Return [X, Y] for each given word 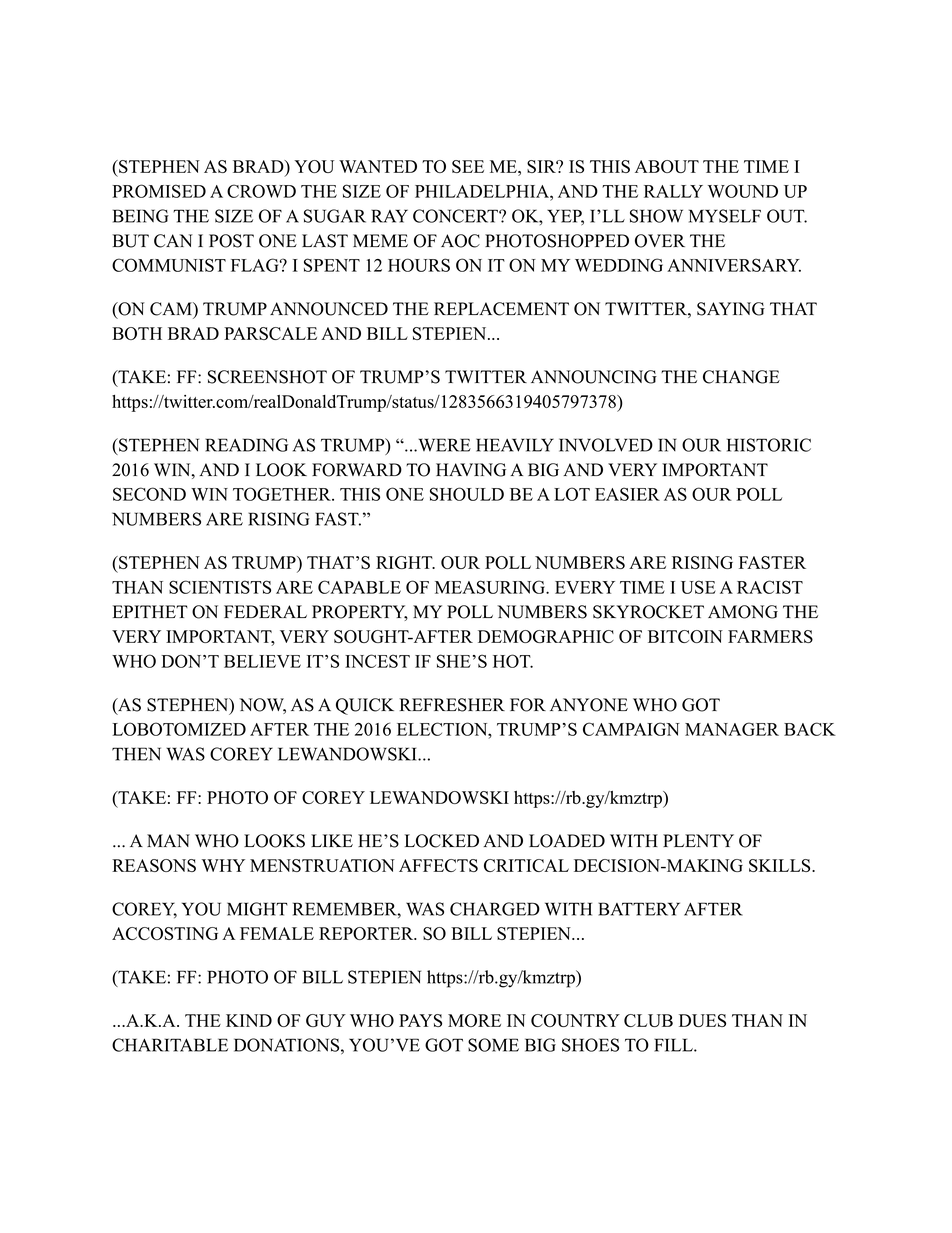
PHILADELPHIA [483, 191]
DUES [702, 1020]
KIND [249, 1020]
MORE [474, 1020]
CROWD [261, 191]
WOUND [743, 191]
